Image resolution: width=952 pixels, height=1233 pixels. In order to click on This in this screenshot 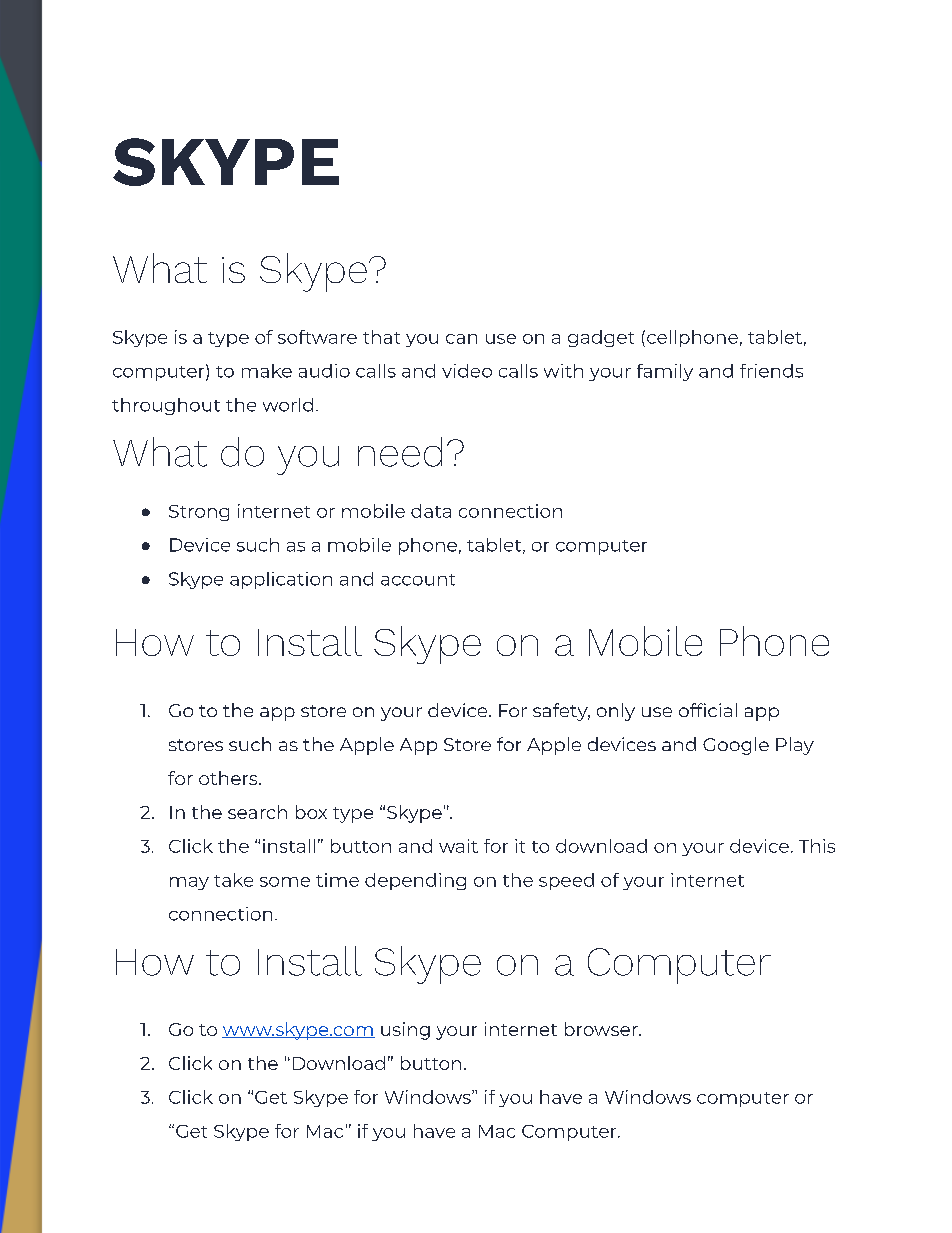, I will do `click(817, 846)`.
